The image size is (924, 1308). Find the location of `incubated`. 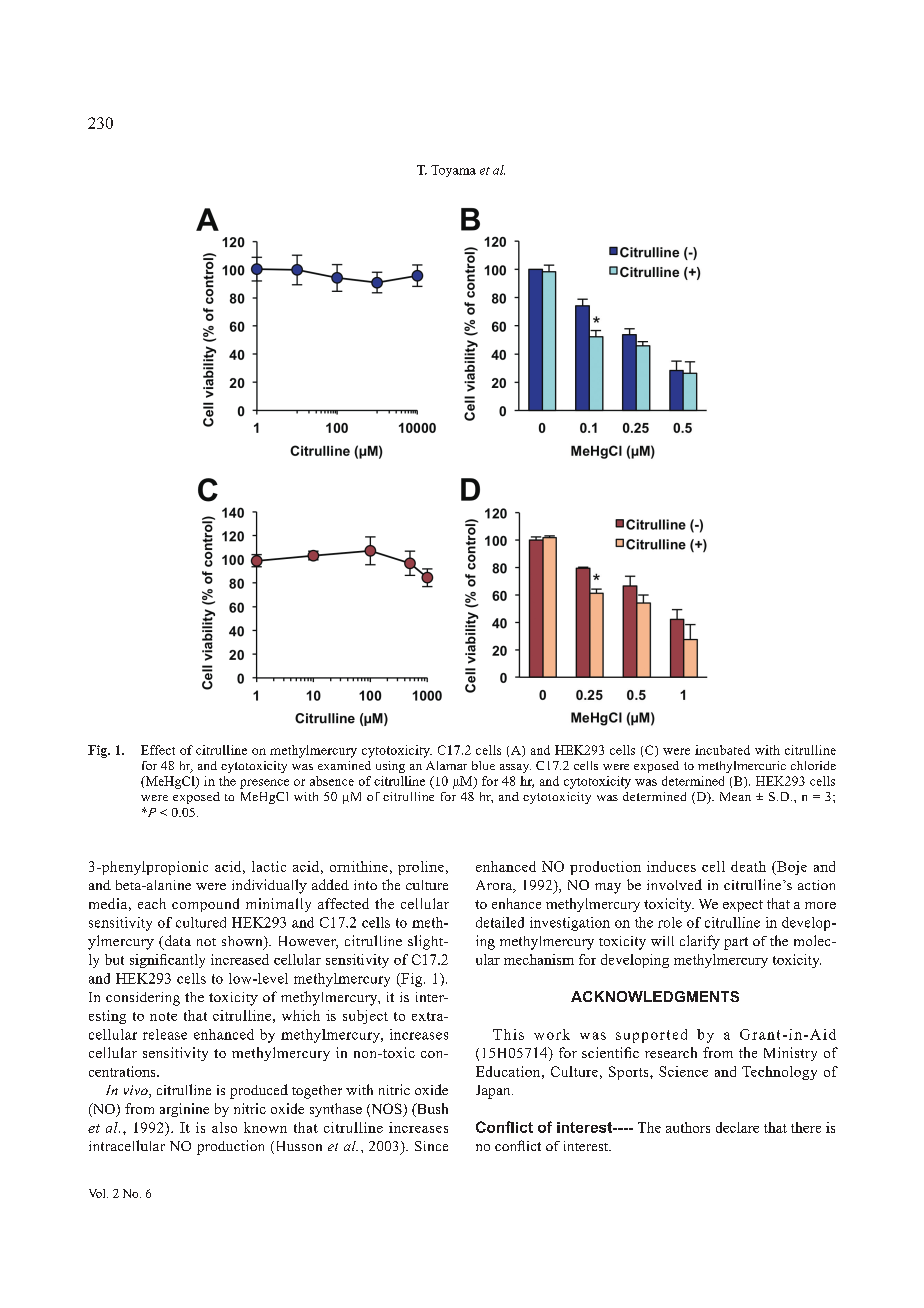

incubated is located at coordinates (722, 750).
